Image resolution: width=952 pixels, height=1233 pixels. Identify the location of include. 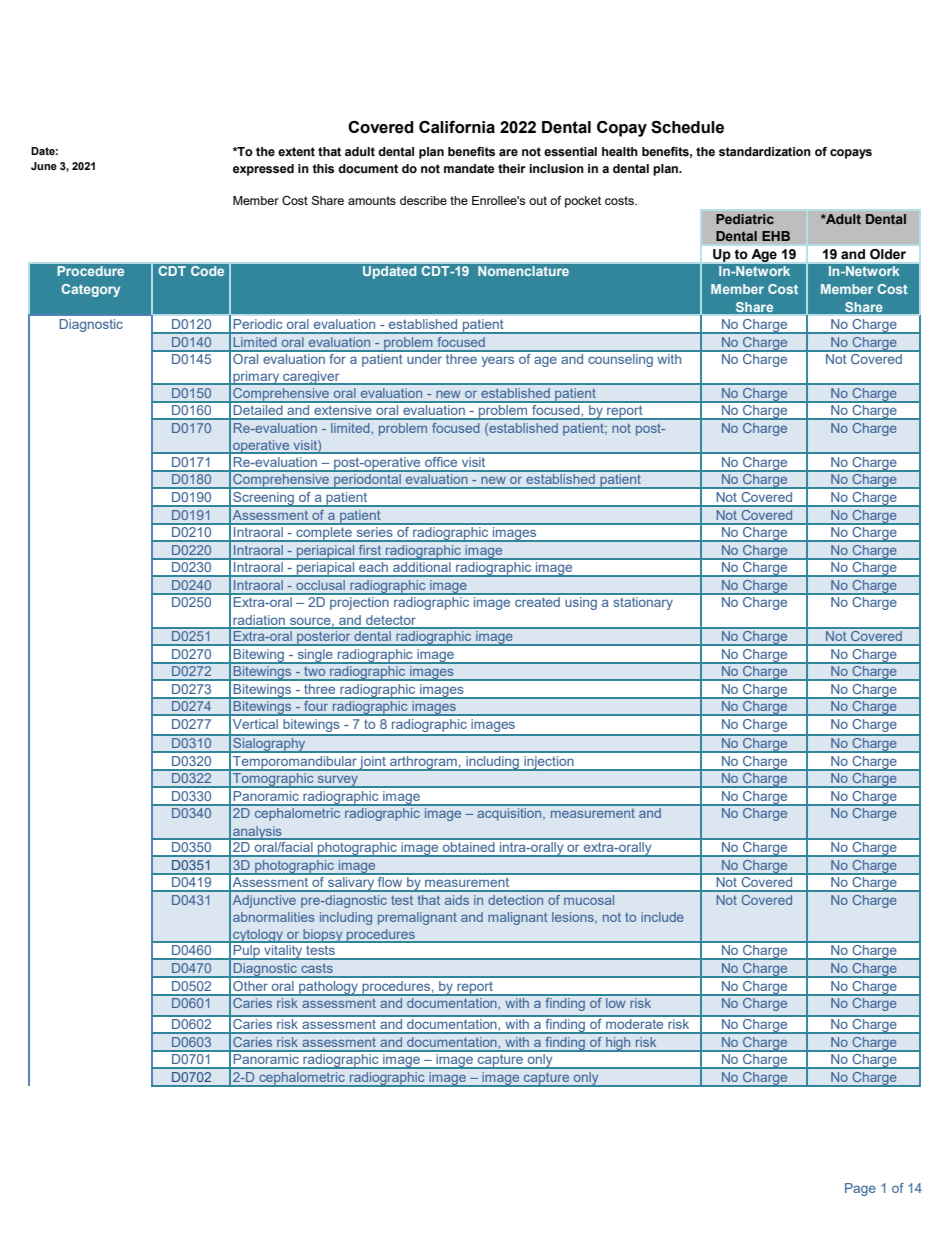
(662, 917).
